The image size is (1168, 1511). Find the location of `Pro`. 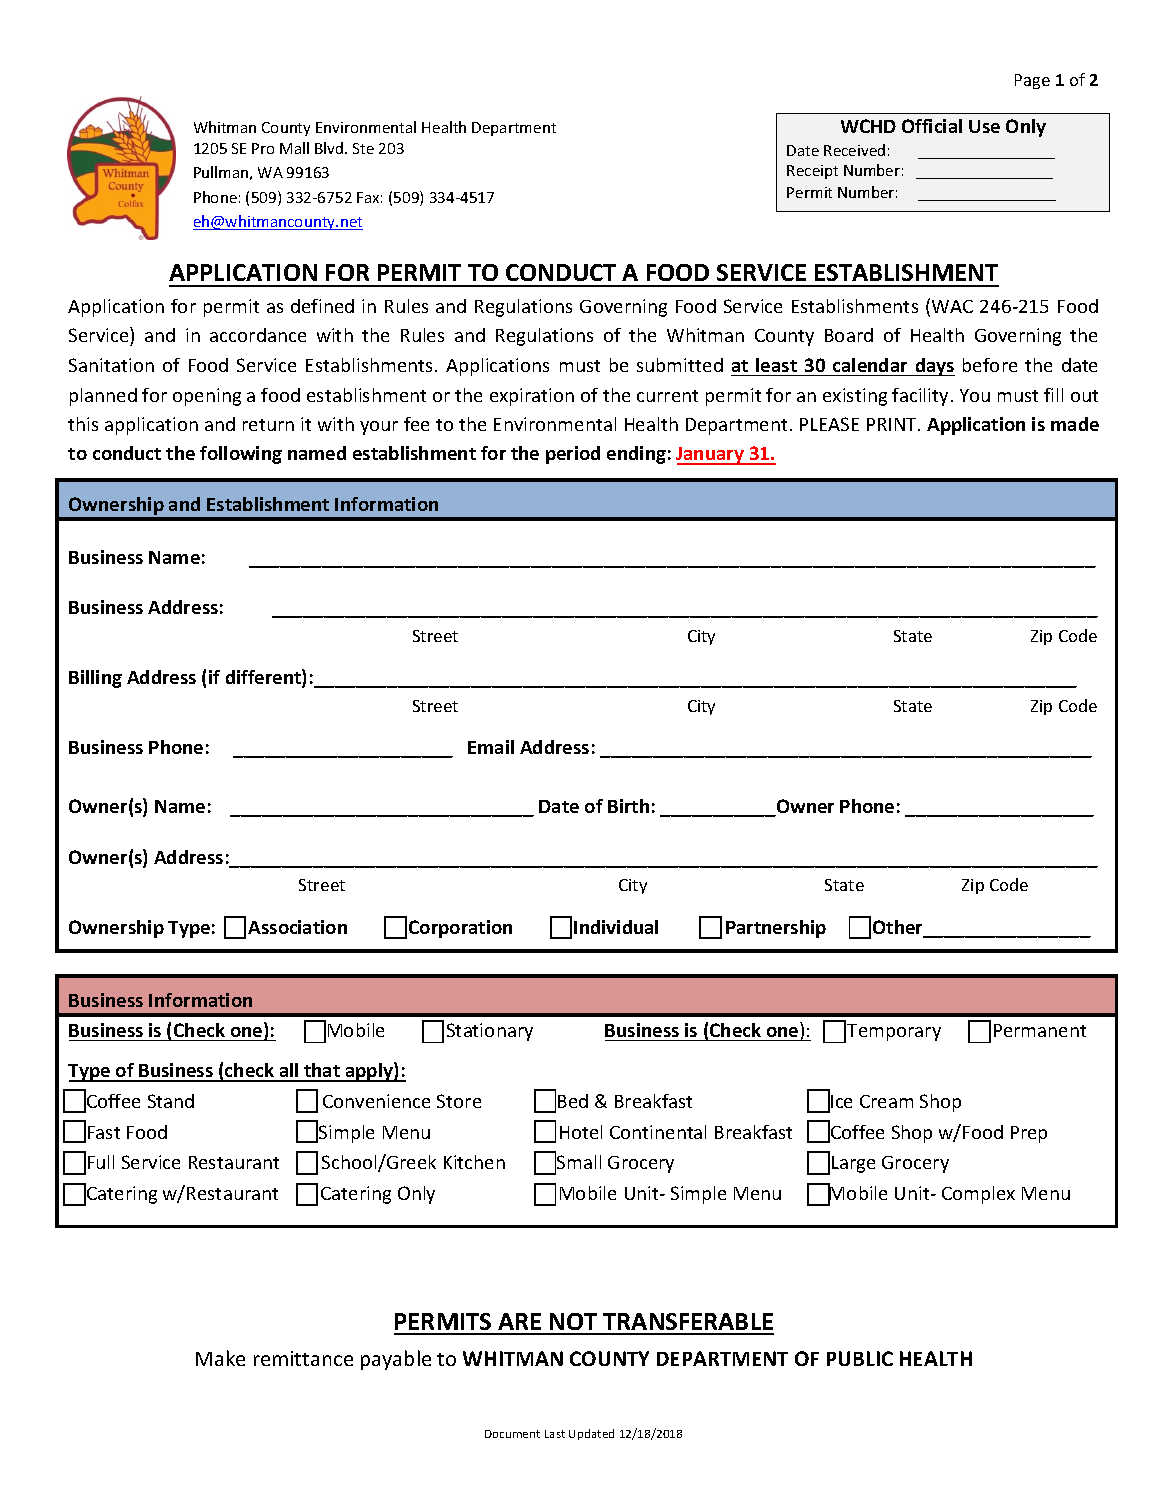

Pro is located at coordinates (263, 148).
